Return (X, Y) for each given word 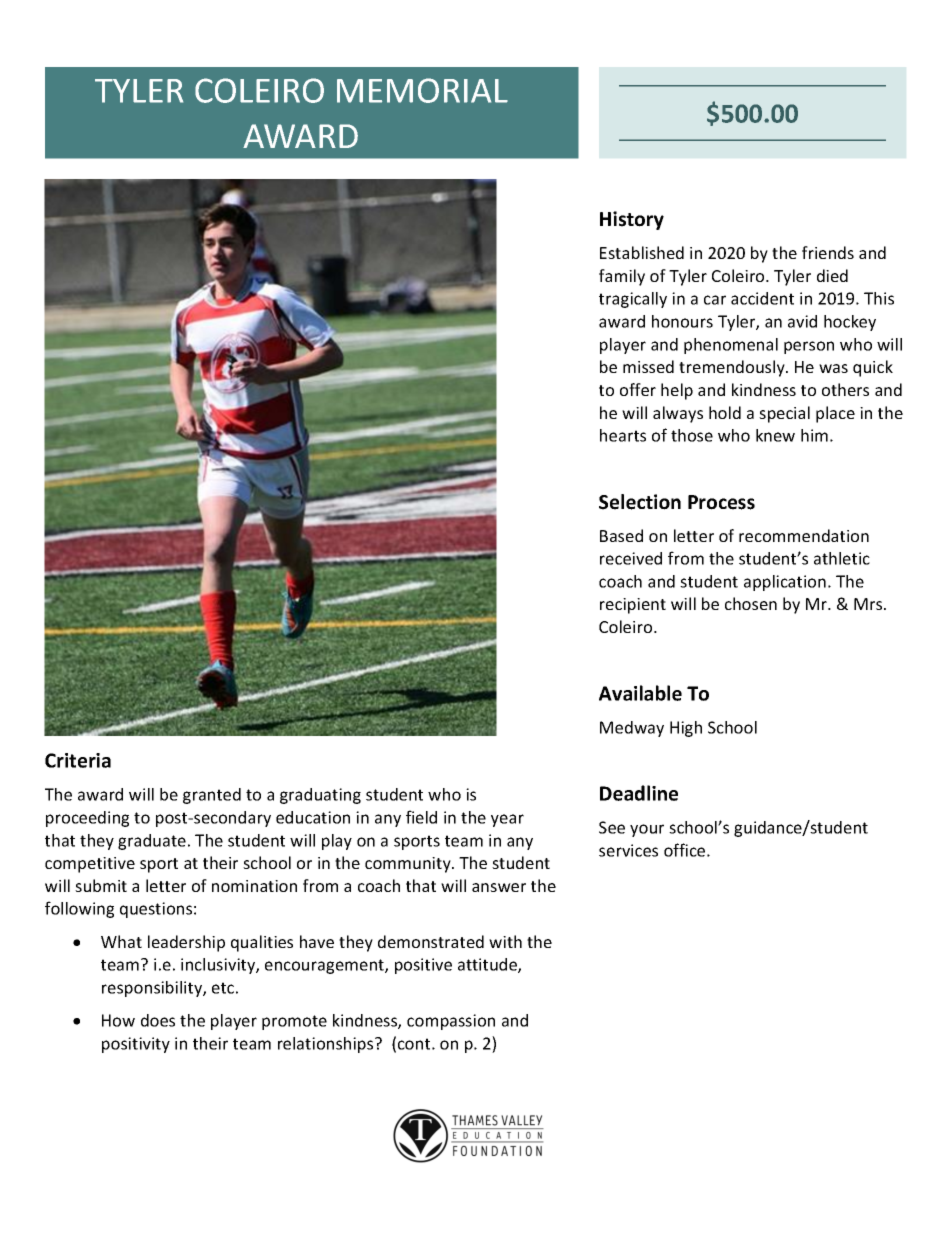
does (158, 1020)
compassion (451, 1022)
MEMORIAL (422, 90)
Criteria (78, 760)
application (785, 583)
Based (621, 535)
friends (828, 252)
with (505, 941)
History (632, 220)
